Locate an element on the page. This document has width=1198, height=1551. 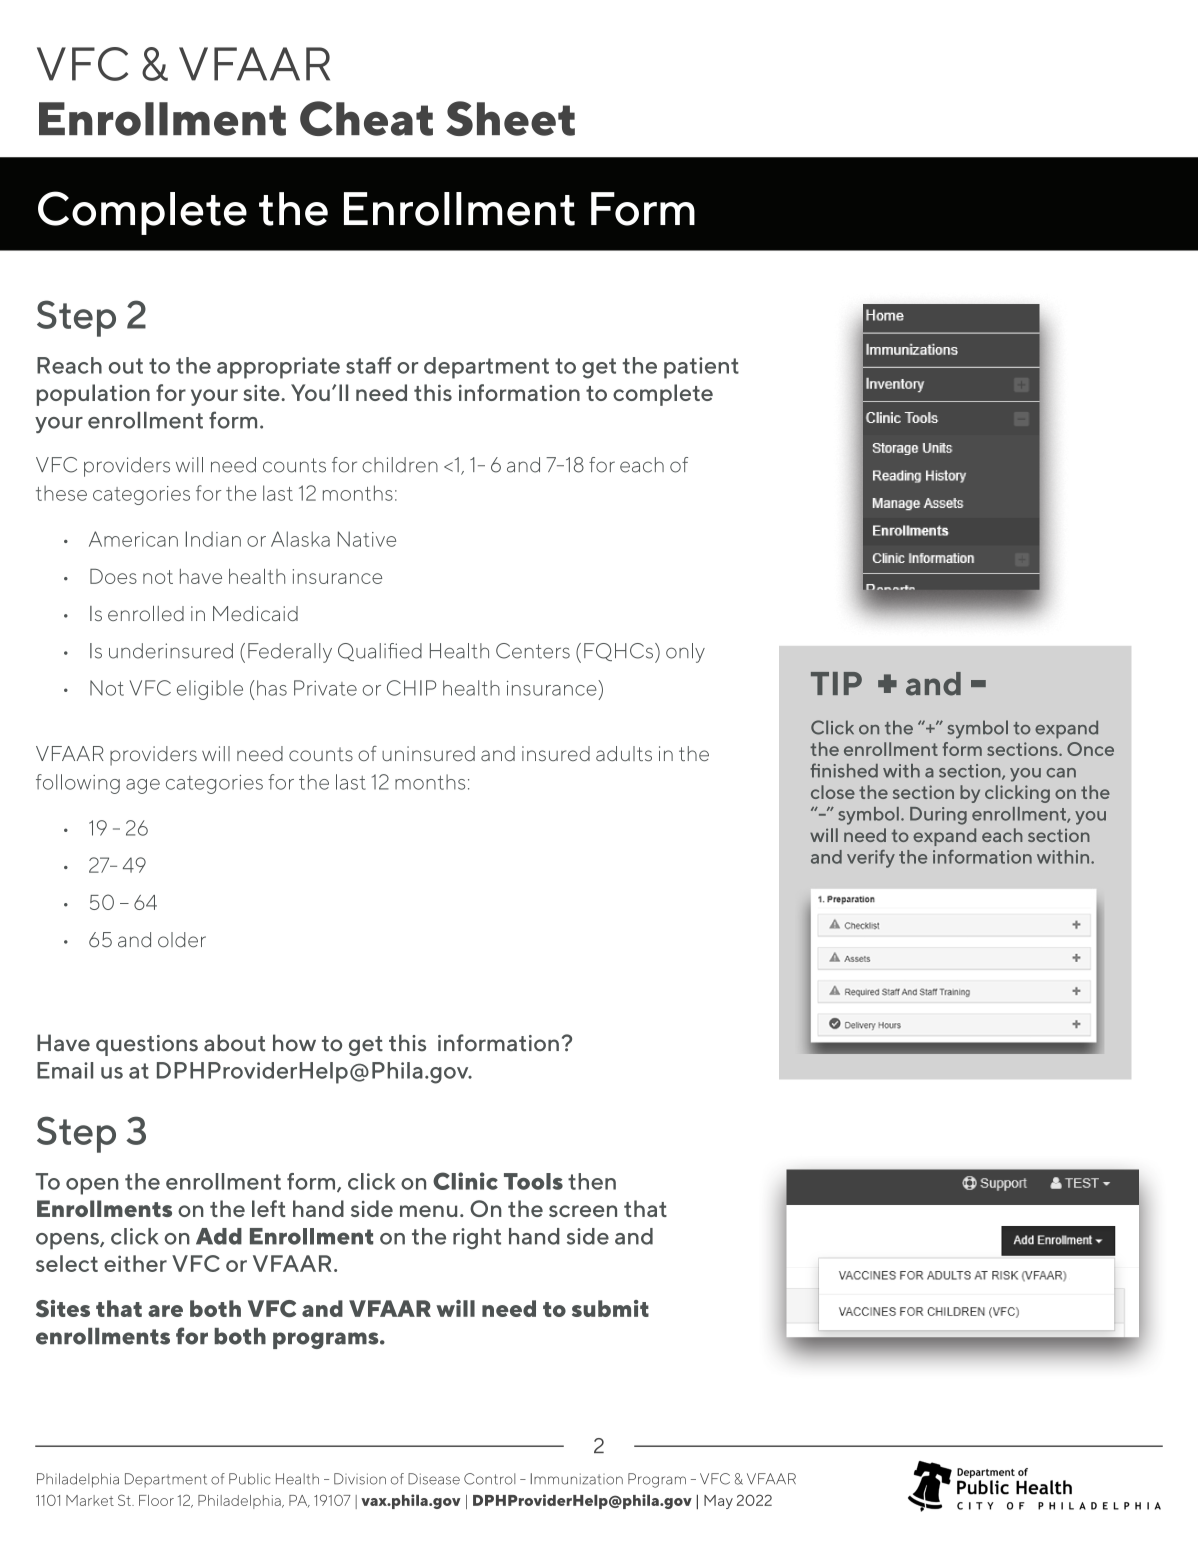
TIP is located at coordinates (836, 683).
